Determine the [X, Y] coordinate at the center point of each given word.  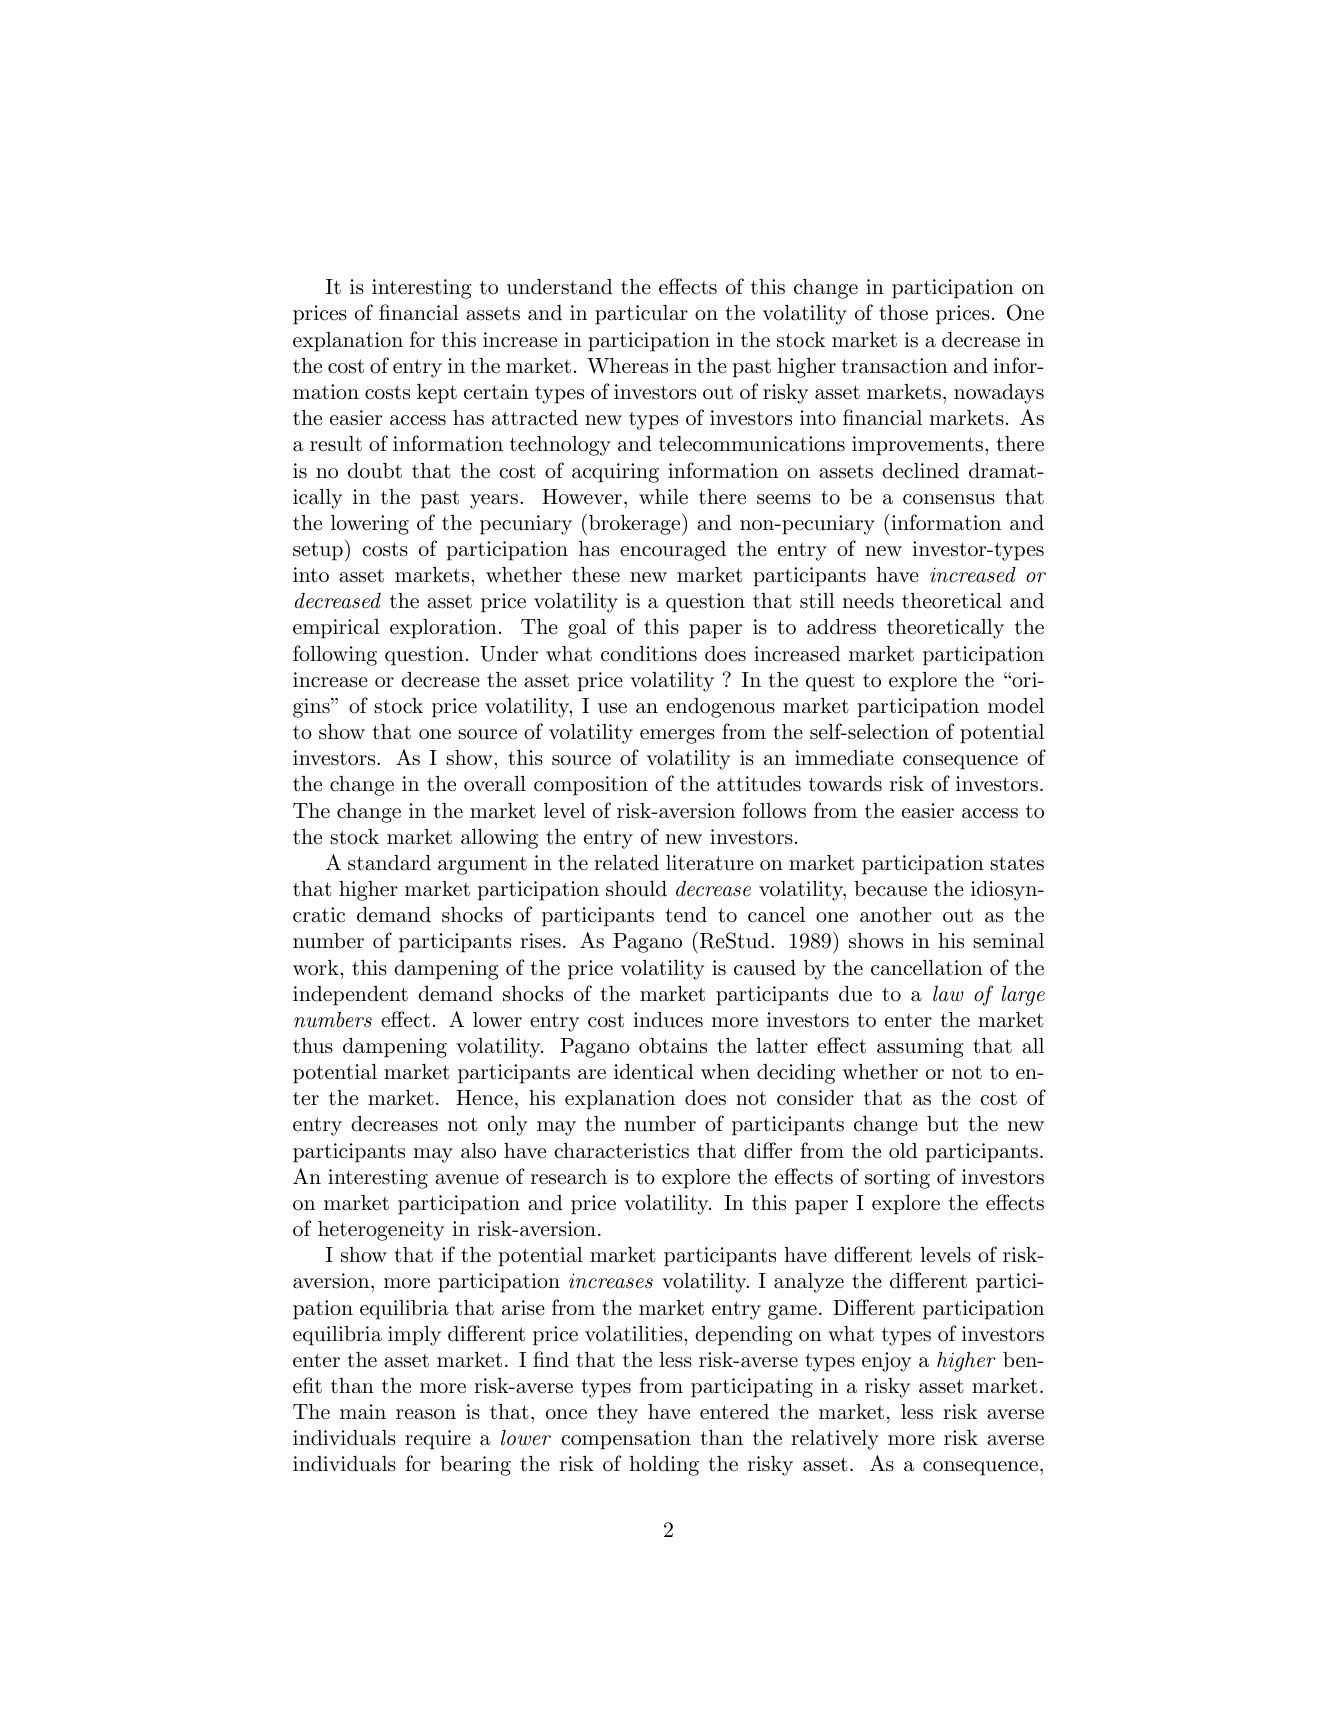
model [1016, 706]
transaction [895, 366]
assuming [920, 1048]
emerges [677, 736]
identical [654, 1072]
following [335, 655]
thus [313, 1046]
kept [437, 394]
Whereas [627, 366]
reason [426, 1414]
